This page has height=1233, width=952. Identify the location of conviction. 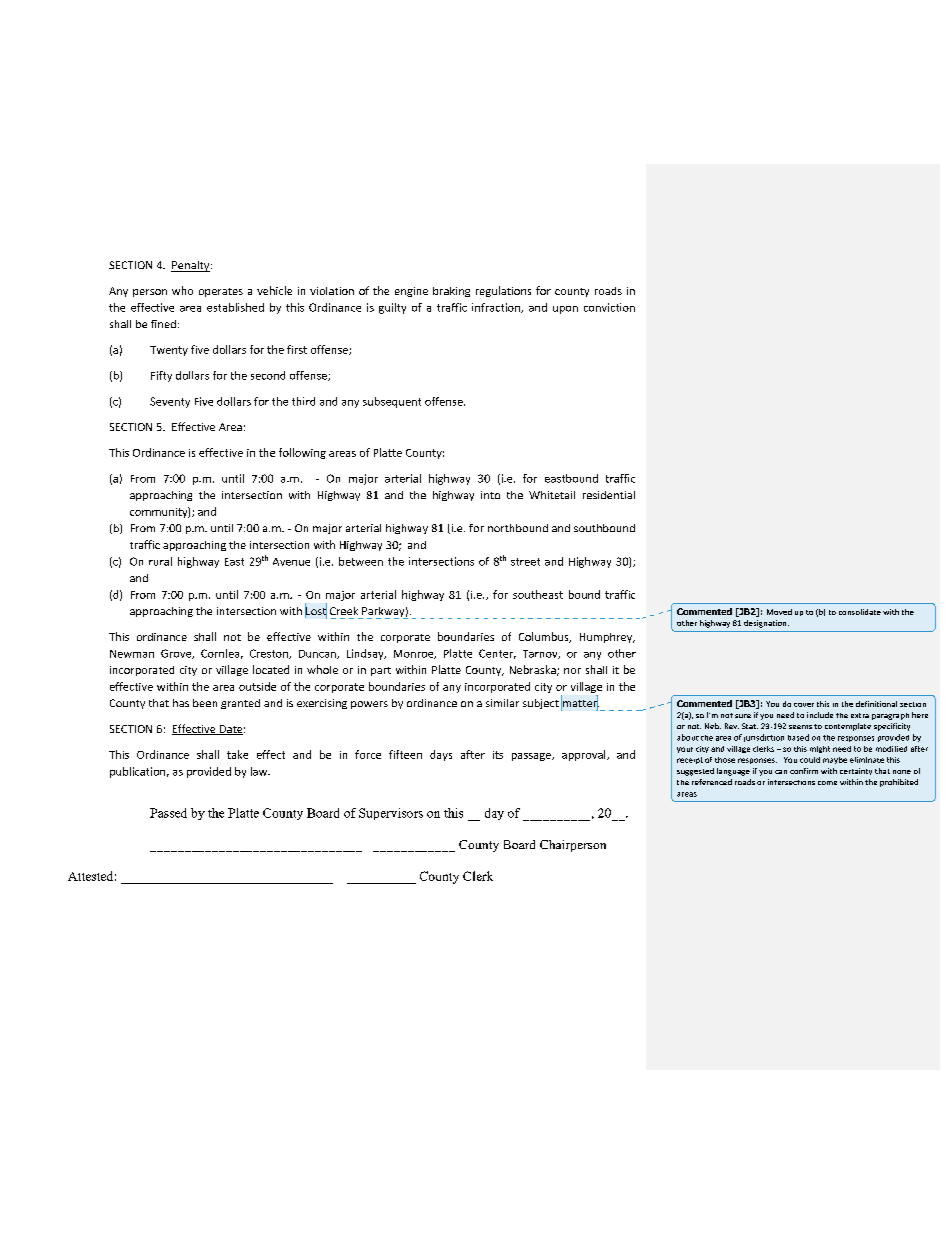
(609, 307).
